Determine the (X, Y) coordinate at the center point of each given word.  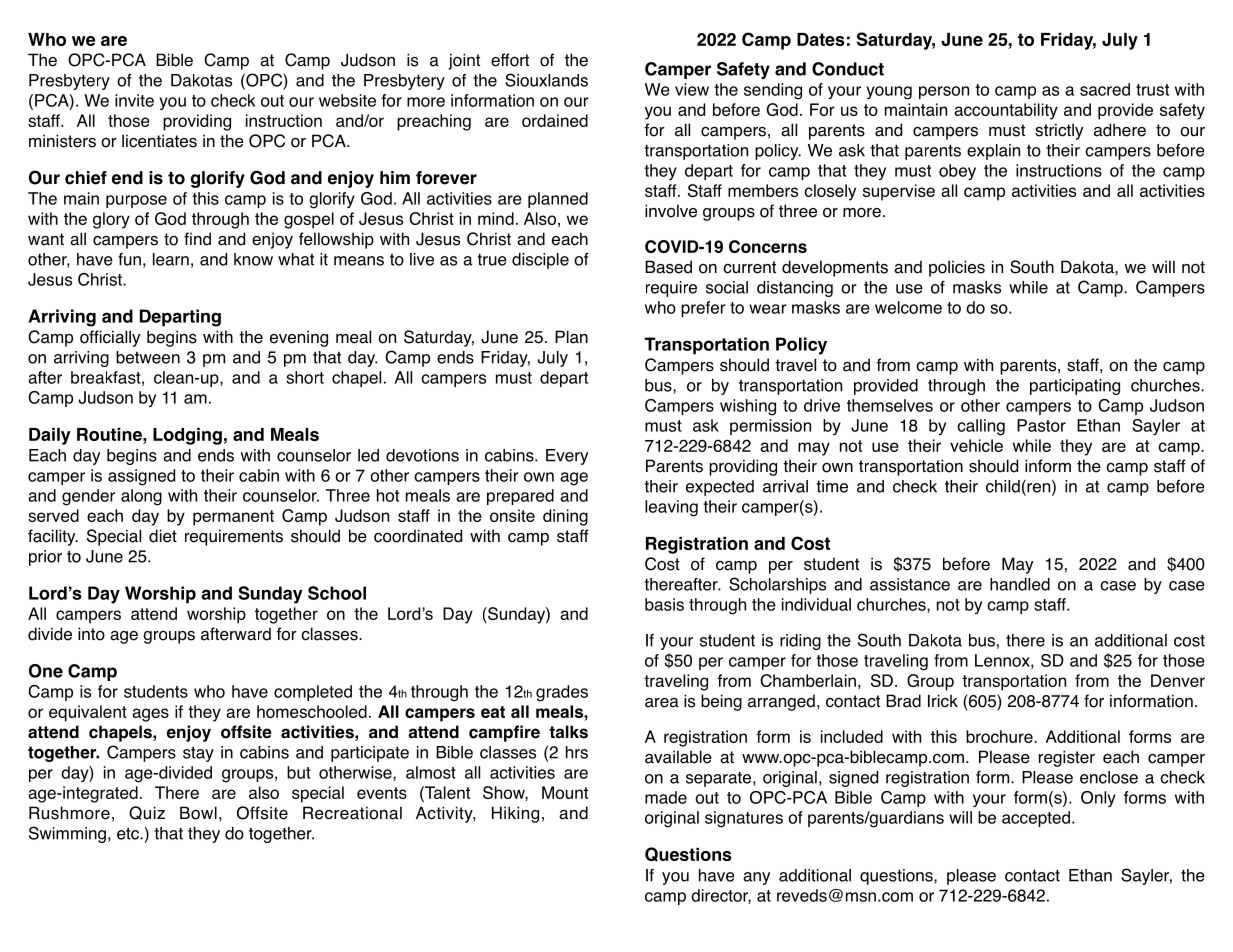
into (91, 634)
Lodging (187, 436)
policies (957, 268)
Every (567, 457)
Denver (1178, 680)
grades (562, 693)
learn (171, 259)
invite (134, 100)
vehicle (976, 445)
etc (129, 834)
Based (668, 267)
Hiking (515, 814)
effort (510, 60)
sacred (1105, 89)
